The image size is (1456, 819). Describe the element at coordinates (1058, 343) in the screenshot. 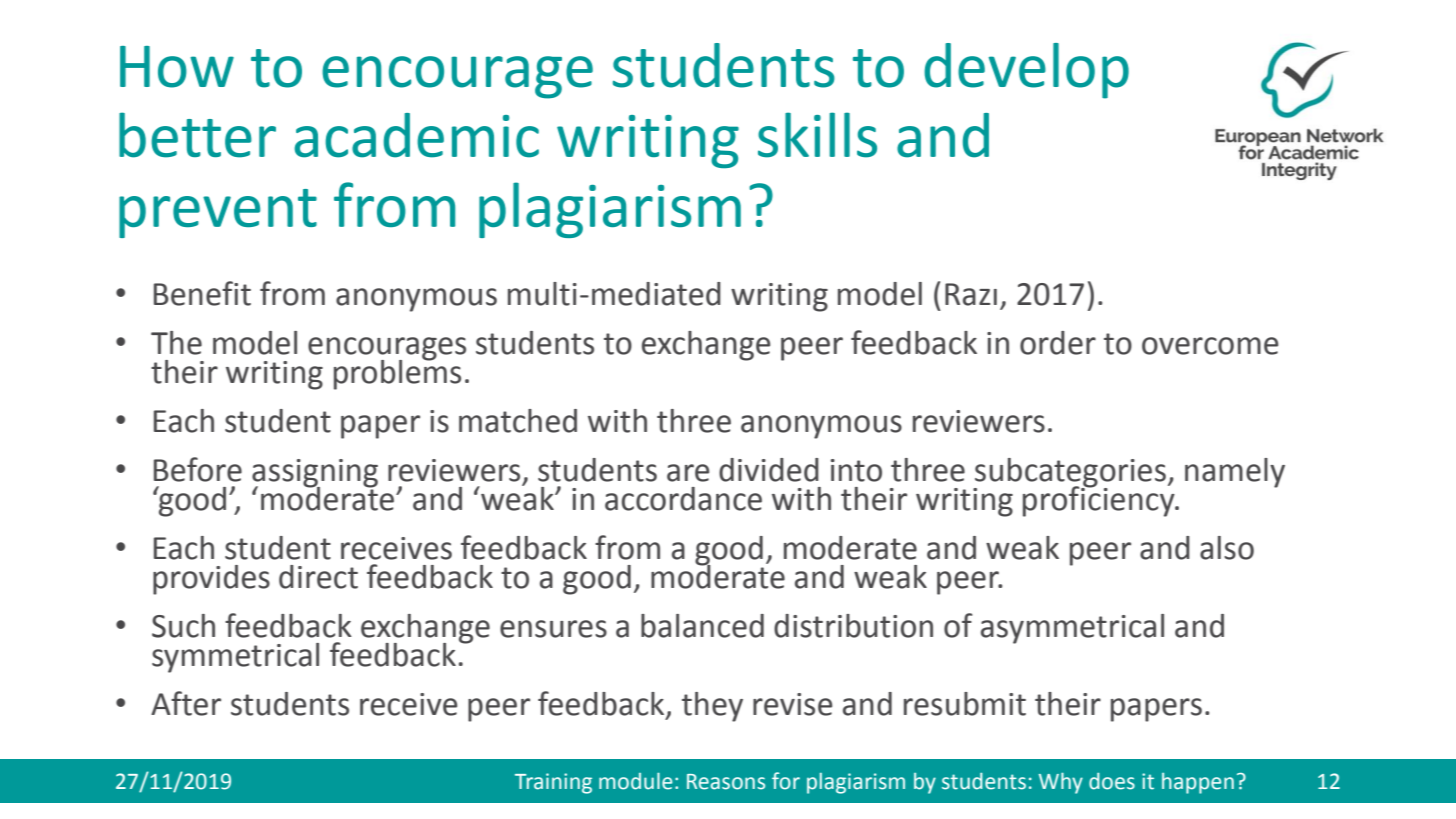

I see `order` at that location.
